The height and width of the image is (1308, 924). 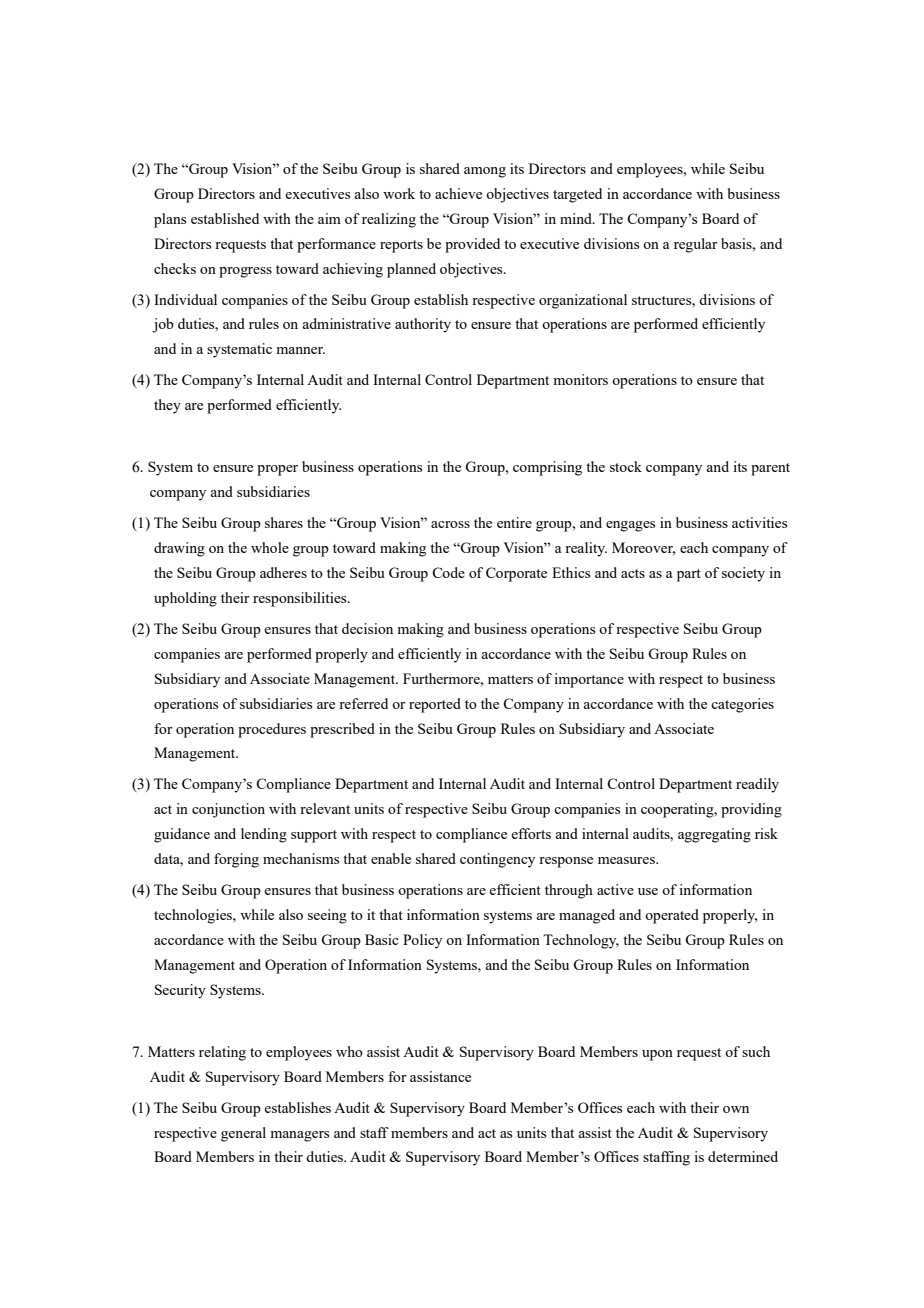 I want to click on regular, so click(x=696, y=245).
